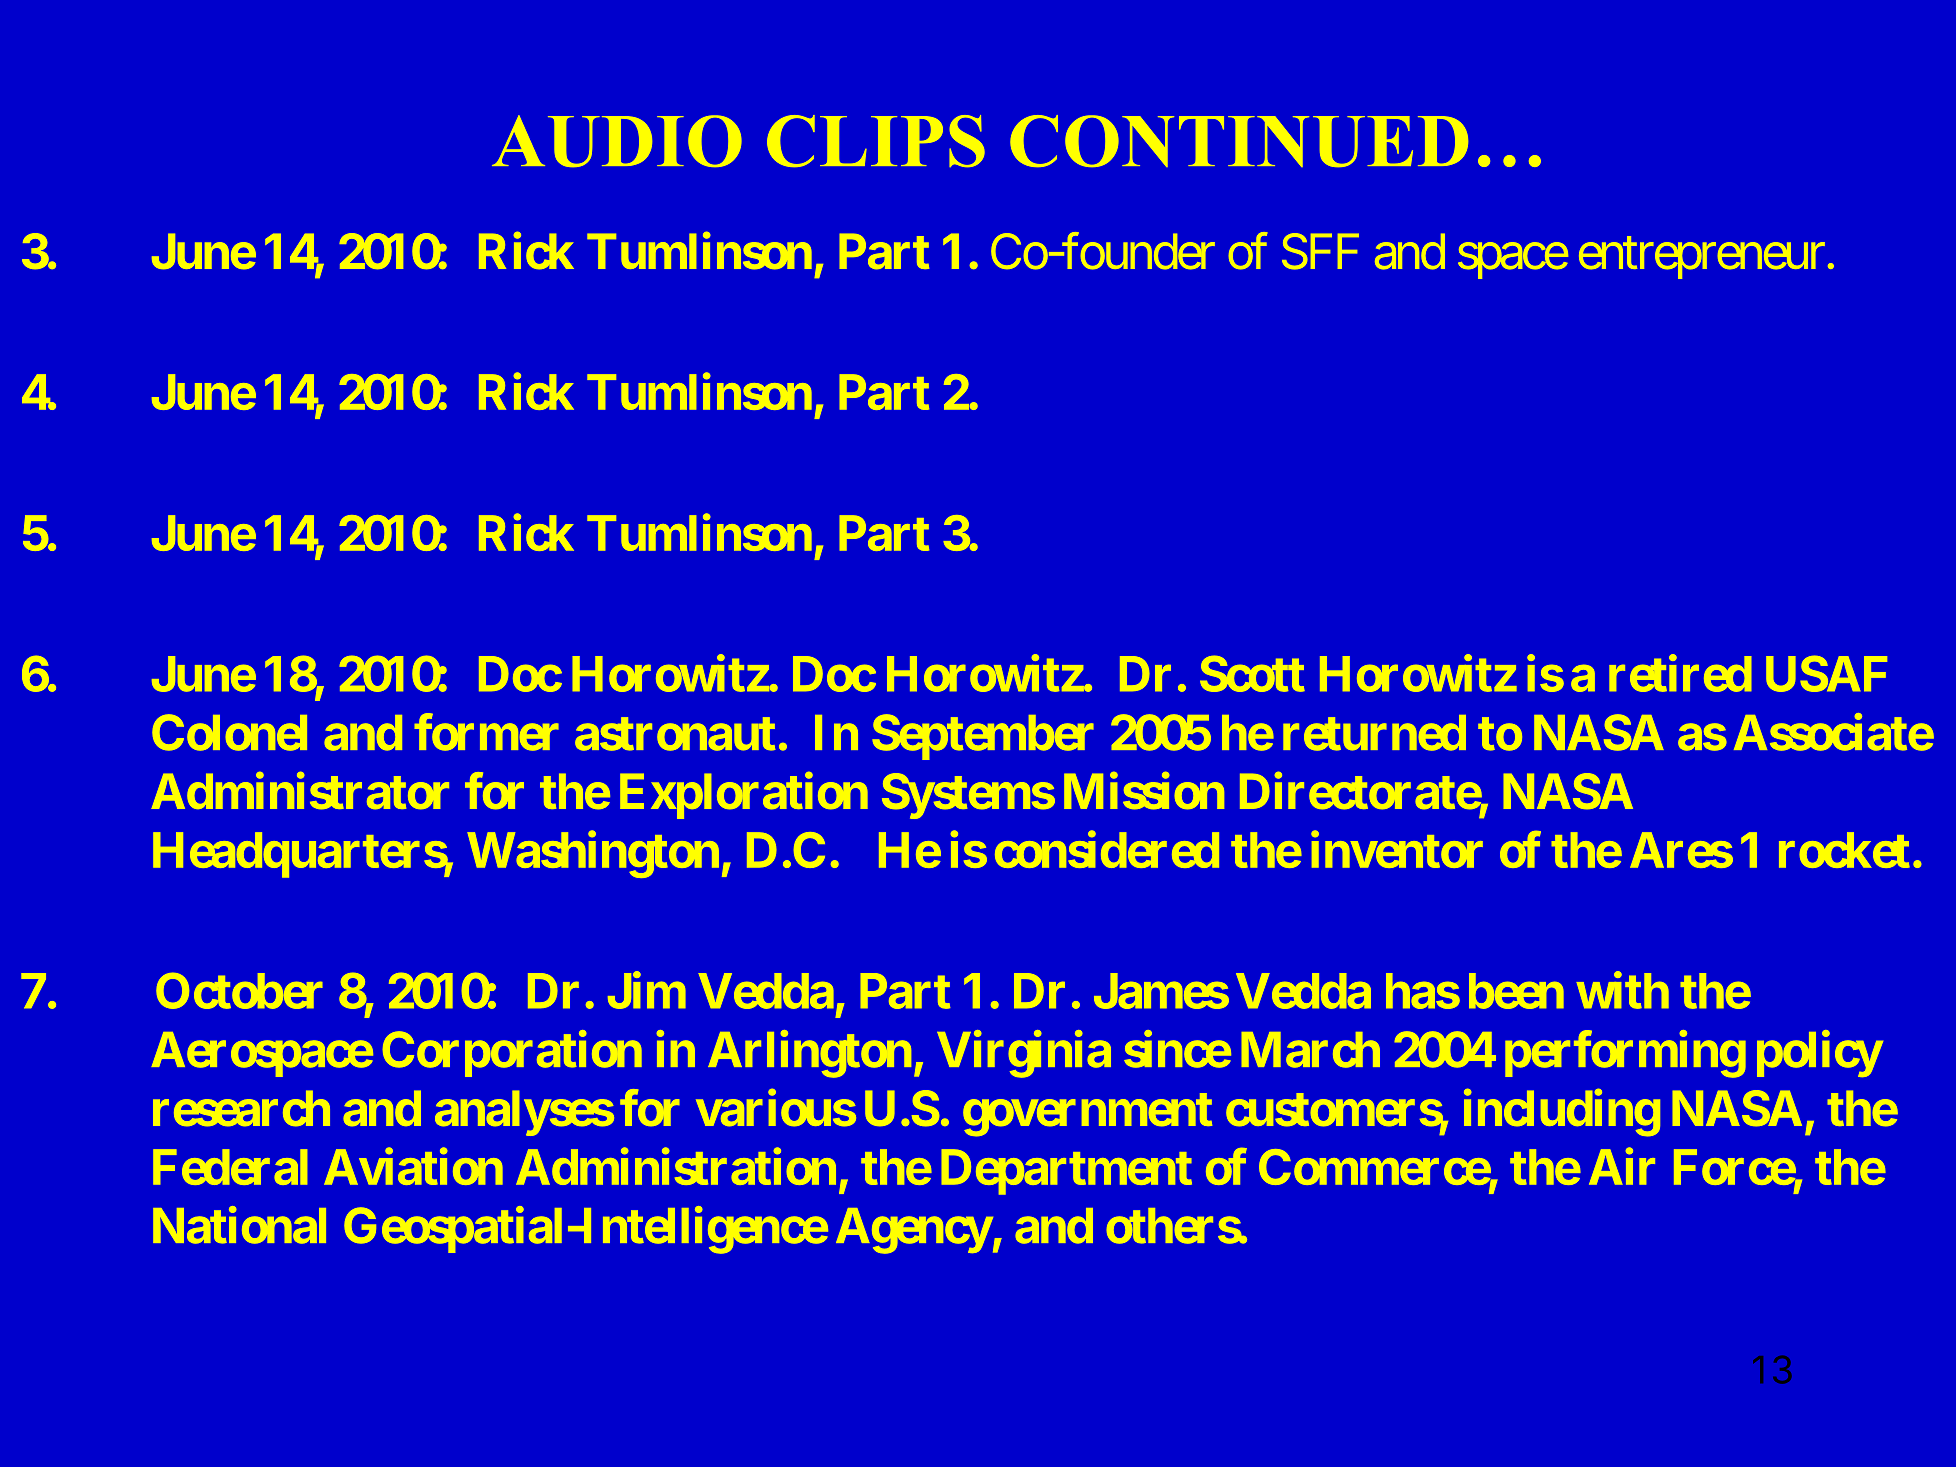 Image resolution: width=1956 pixels, height=1467 pixels. What do you see at coordinates (486, 732) in the screenshot?
I see `former` at bounding box center [486, 732].
